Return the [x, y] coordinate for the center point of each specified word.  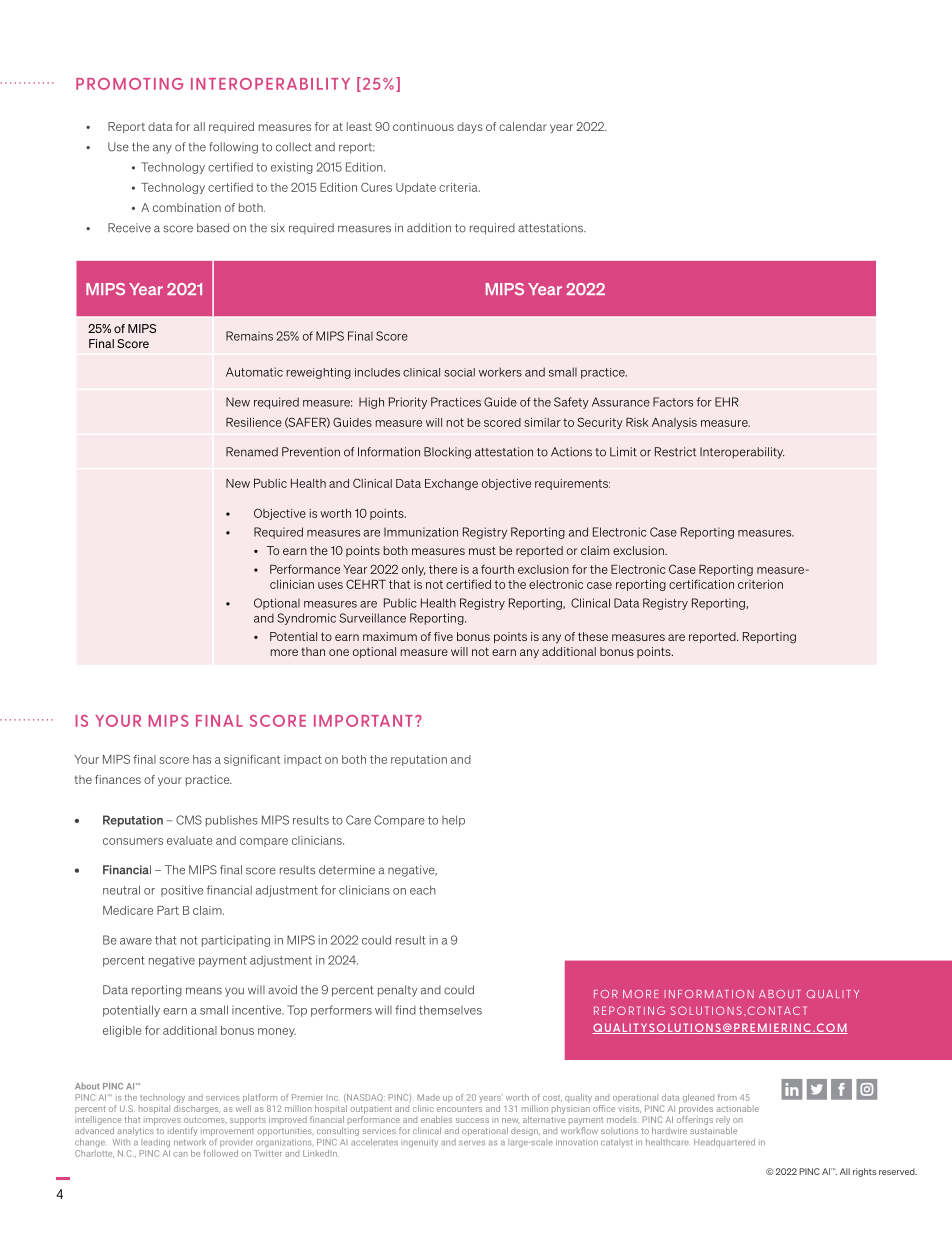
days [470, 127]
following [233, 148]
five [443, 636]
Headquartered [724, 1143]
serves [472, 1143]
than [313, 651]
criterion [760, 584]
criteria [459, 187]
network [190, 1142]
